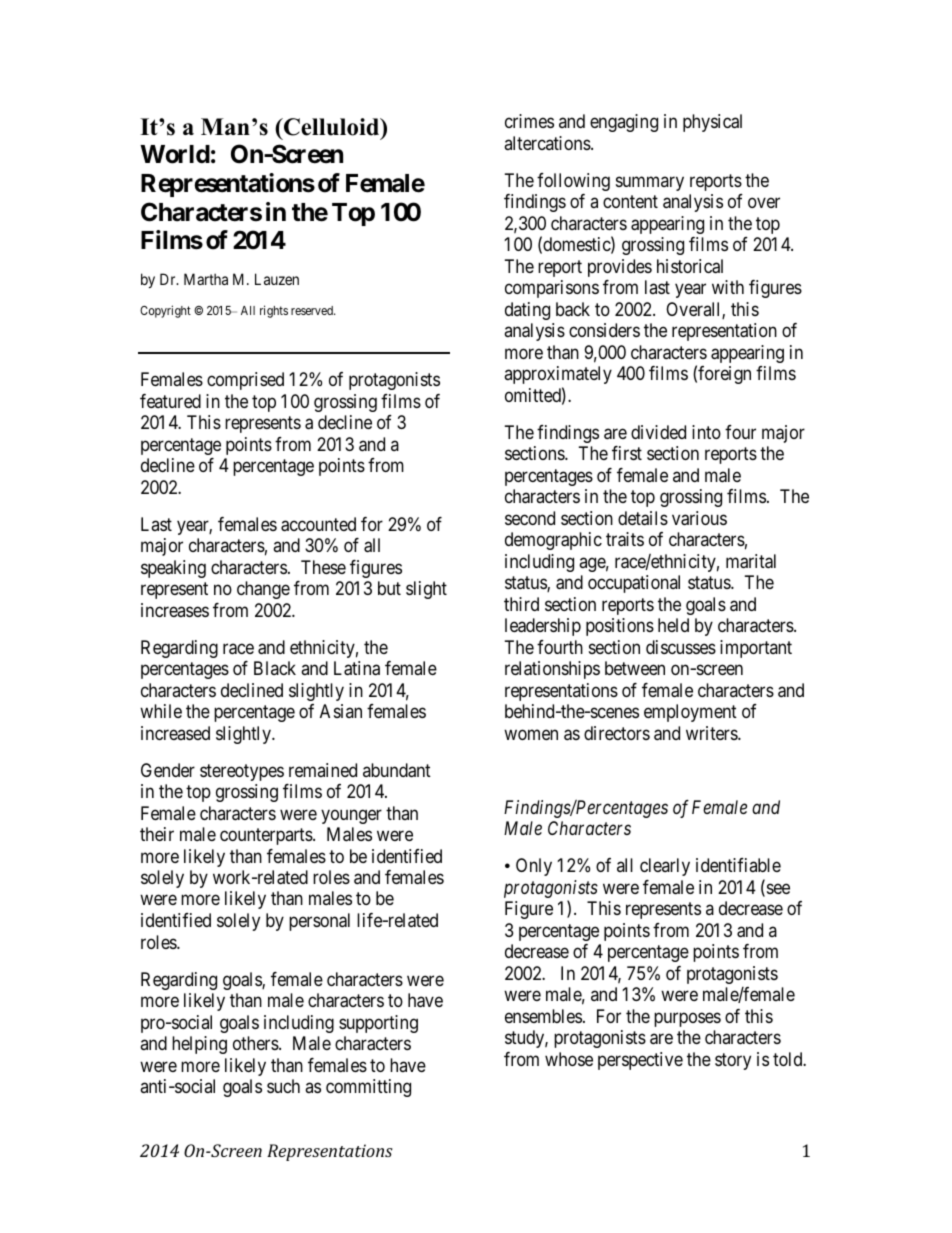 The width and height of the screenshot is (952, 1233). I want to click on third, so click(521, 604).
